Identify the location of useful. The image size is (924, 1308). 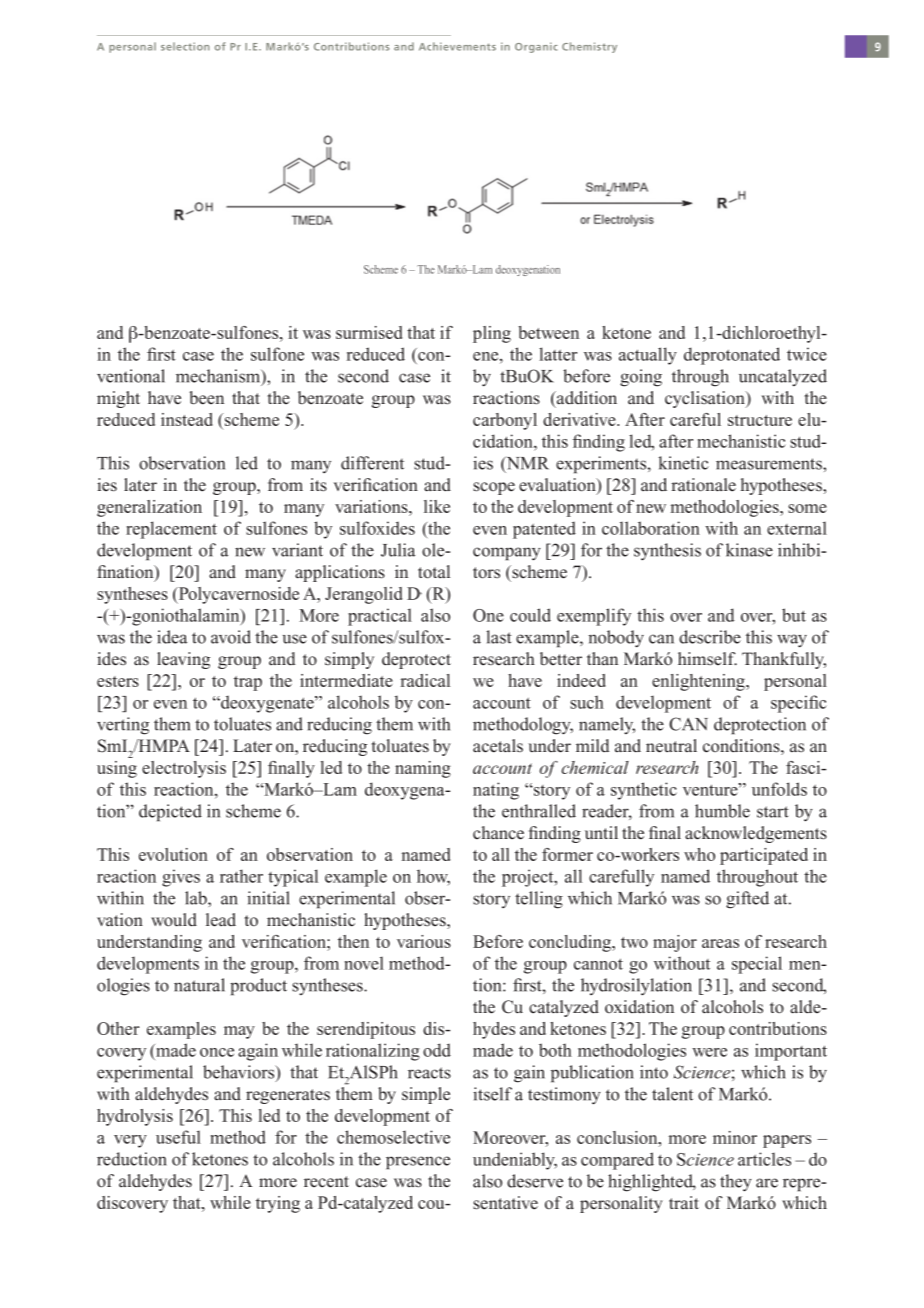
(178, 1137).
